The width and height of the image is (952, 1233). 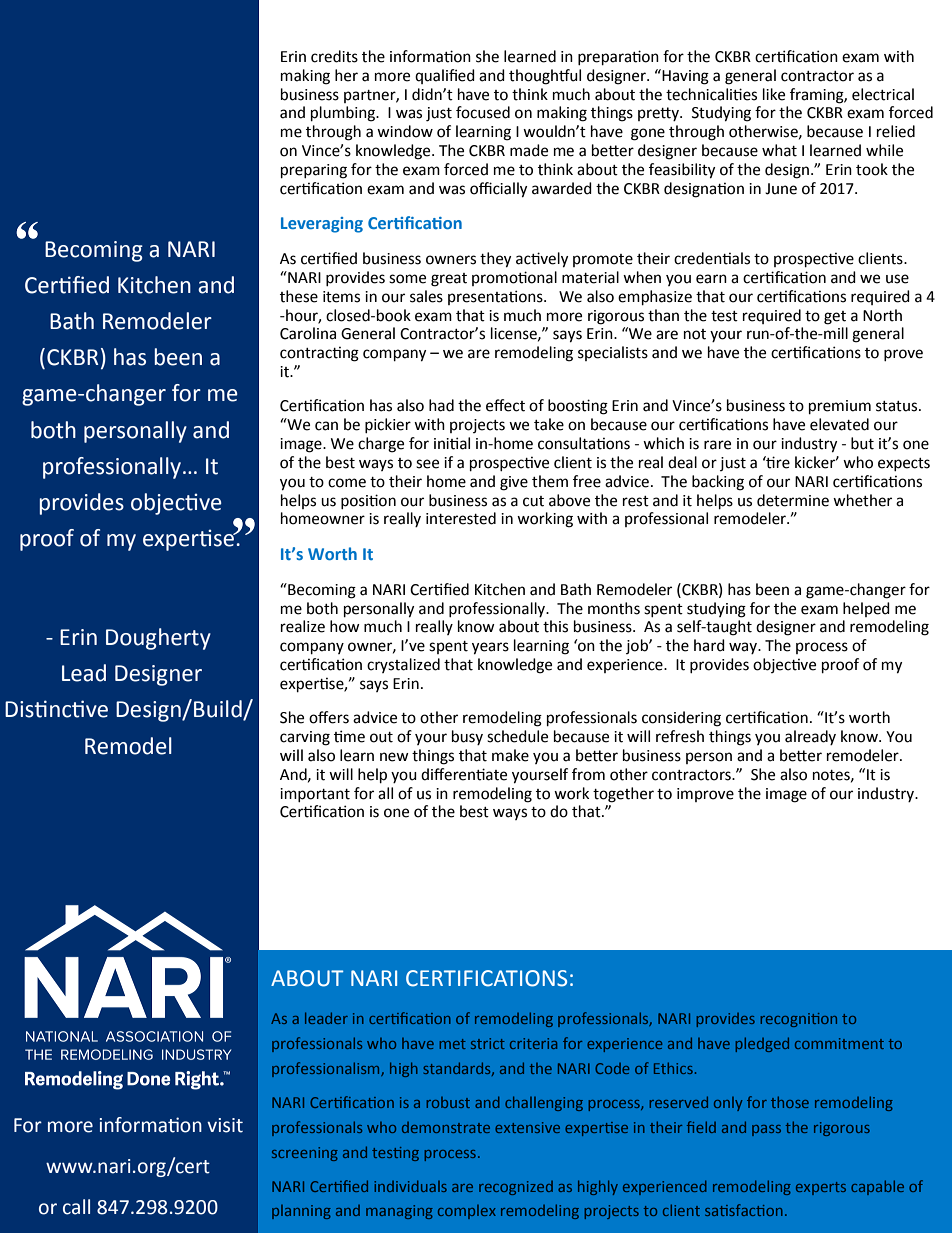 What do you see at coordinates (490, 648) in the image?
I see `years` at bounding box center [490, 648].
